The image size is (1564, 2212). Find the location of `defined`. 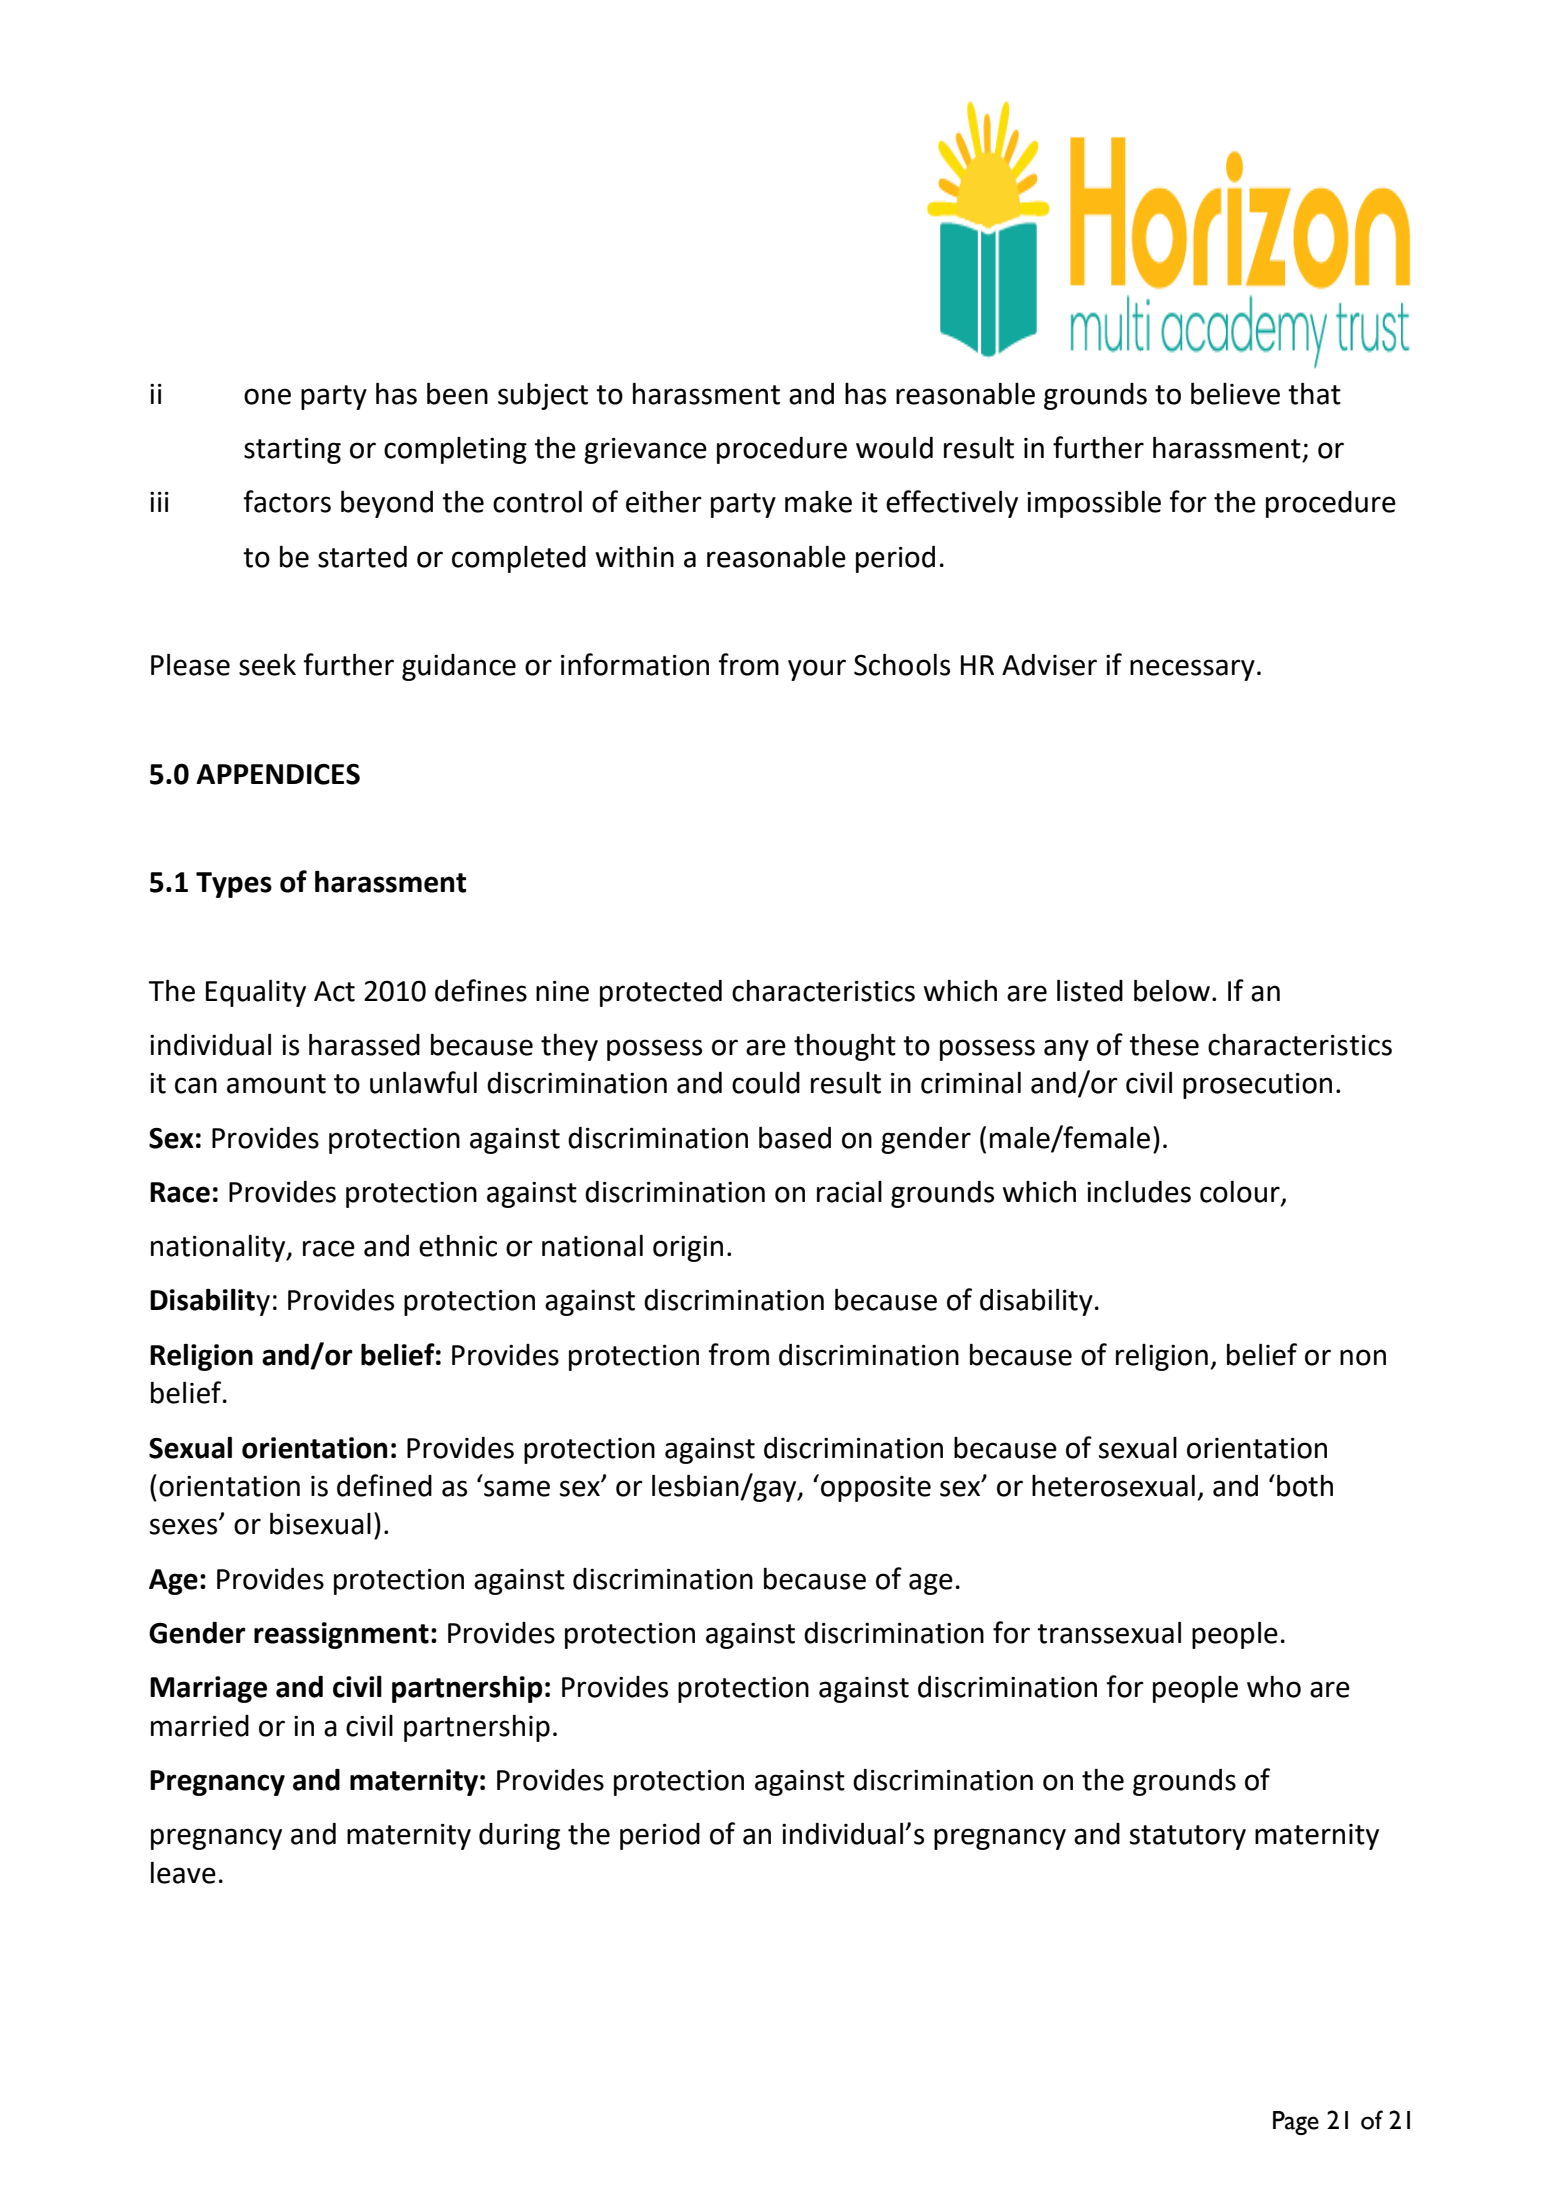

defined is located at coordinates (384, 1485).
